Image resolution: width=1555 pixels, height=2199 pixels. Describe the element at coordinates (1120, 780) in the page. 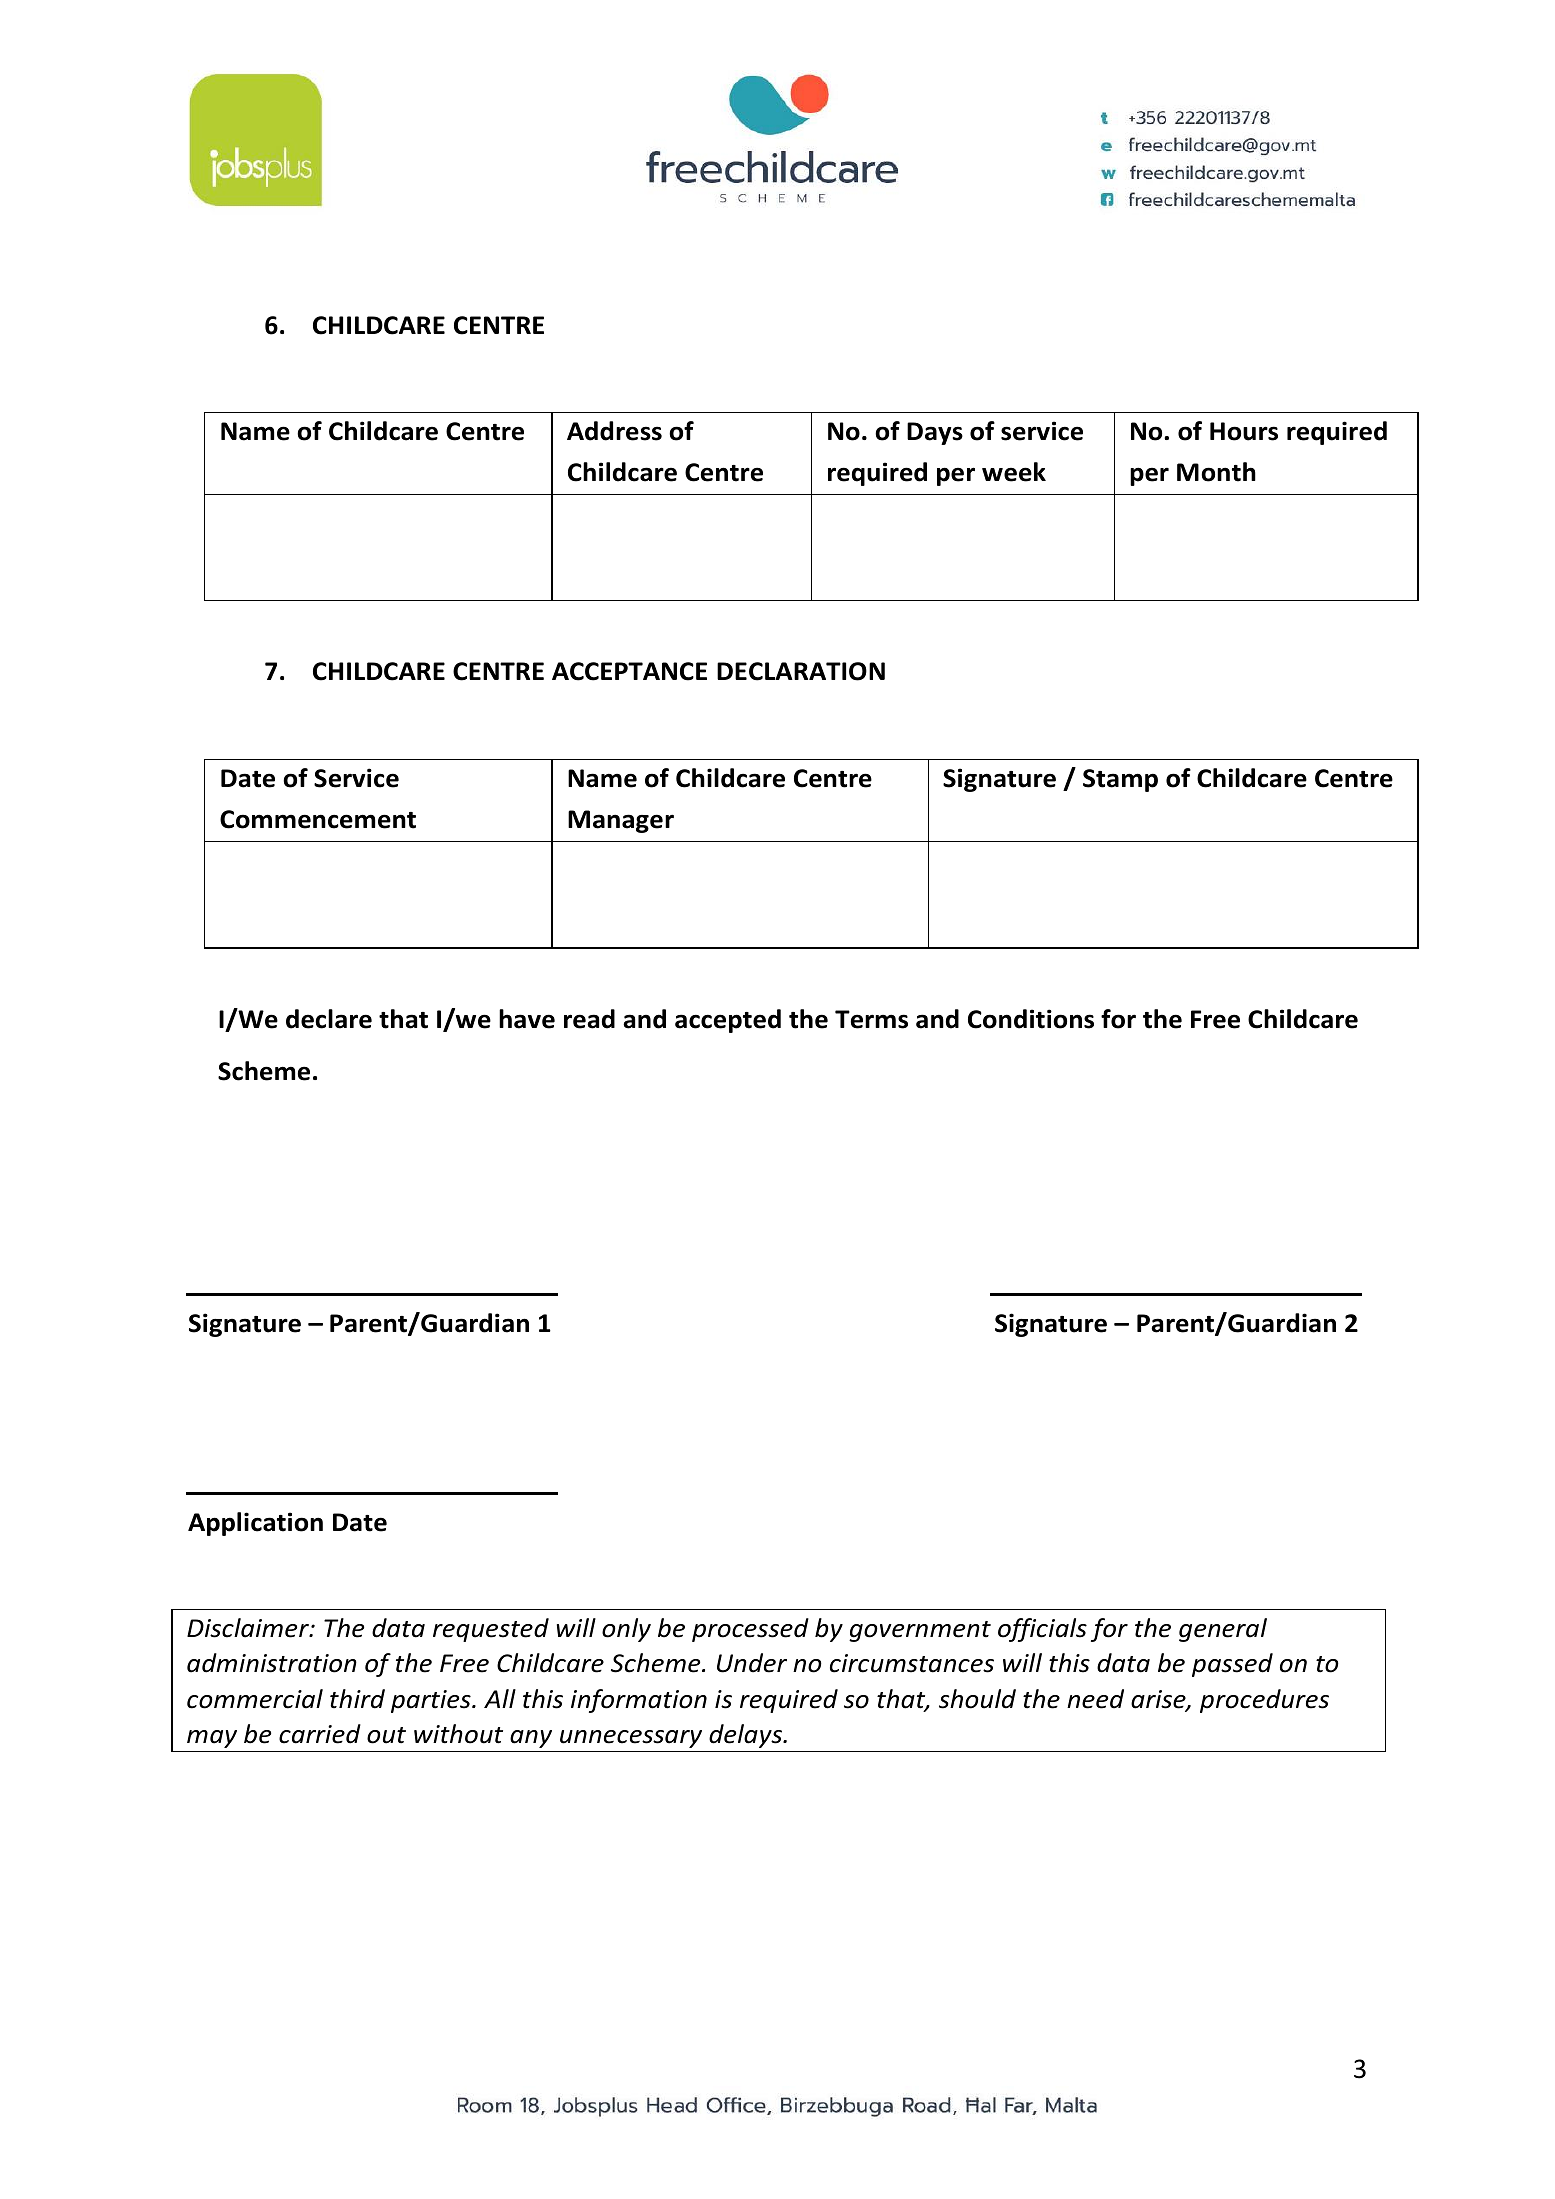

I see `Stamp` at that location.
